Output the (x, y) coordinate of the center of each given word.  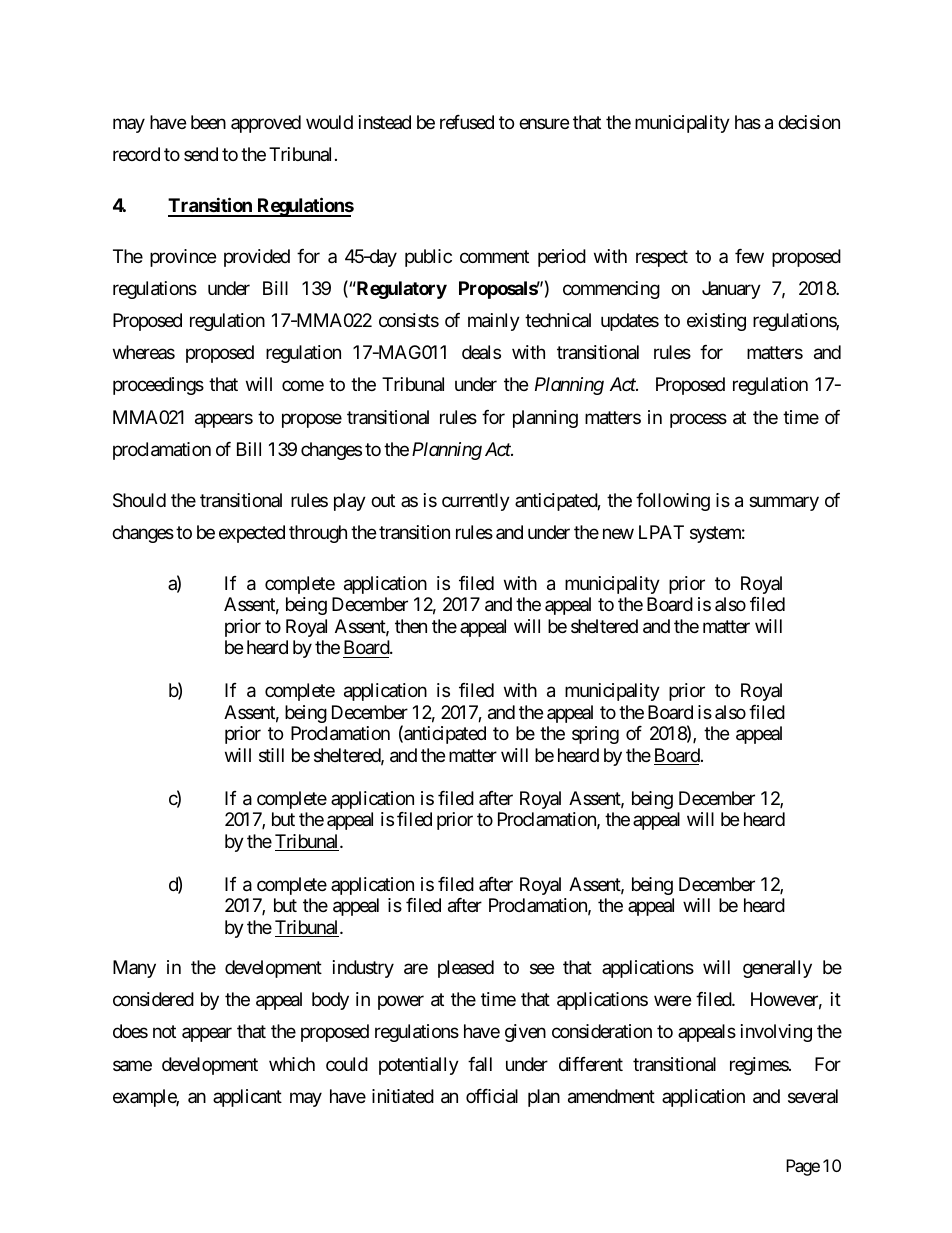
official (492, 1096)
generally (777, 969)
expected (252, 534)
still (271, 755)
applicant (247, 1098)
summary (784, 503)
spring (595, 735)
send (201, 154)
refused (467, 122)
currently (476, 502)
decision (809, 122)
